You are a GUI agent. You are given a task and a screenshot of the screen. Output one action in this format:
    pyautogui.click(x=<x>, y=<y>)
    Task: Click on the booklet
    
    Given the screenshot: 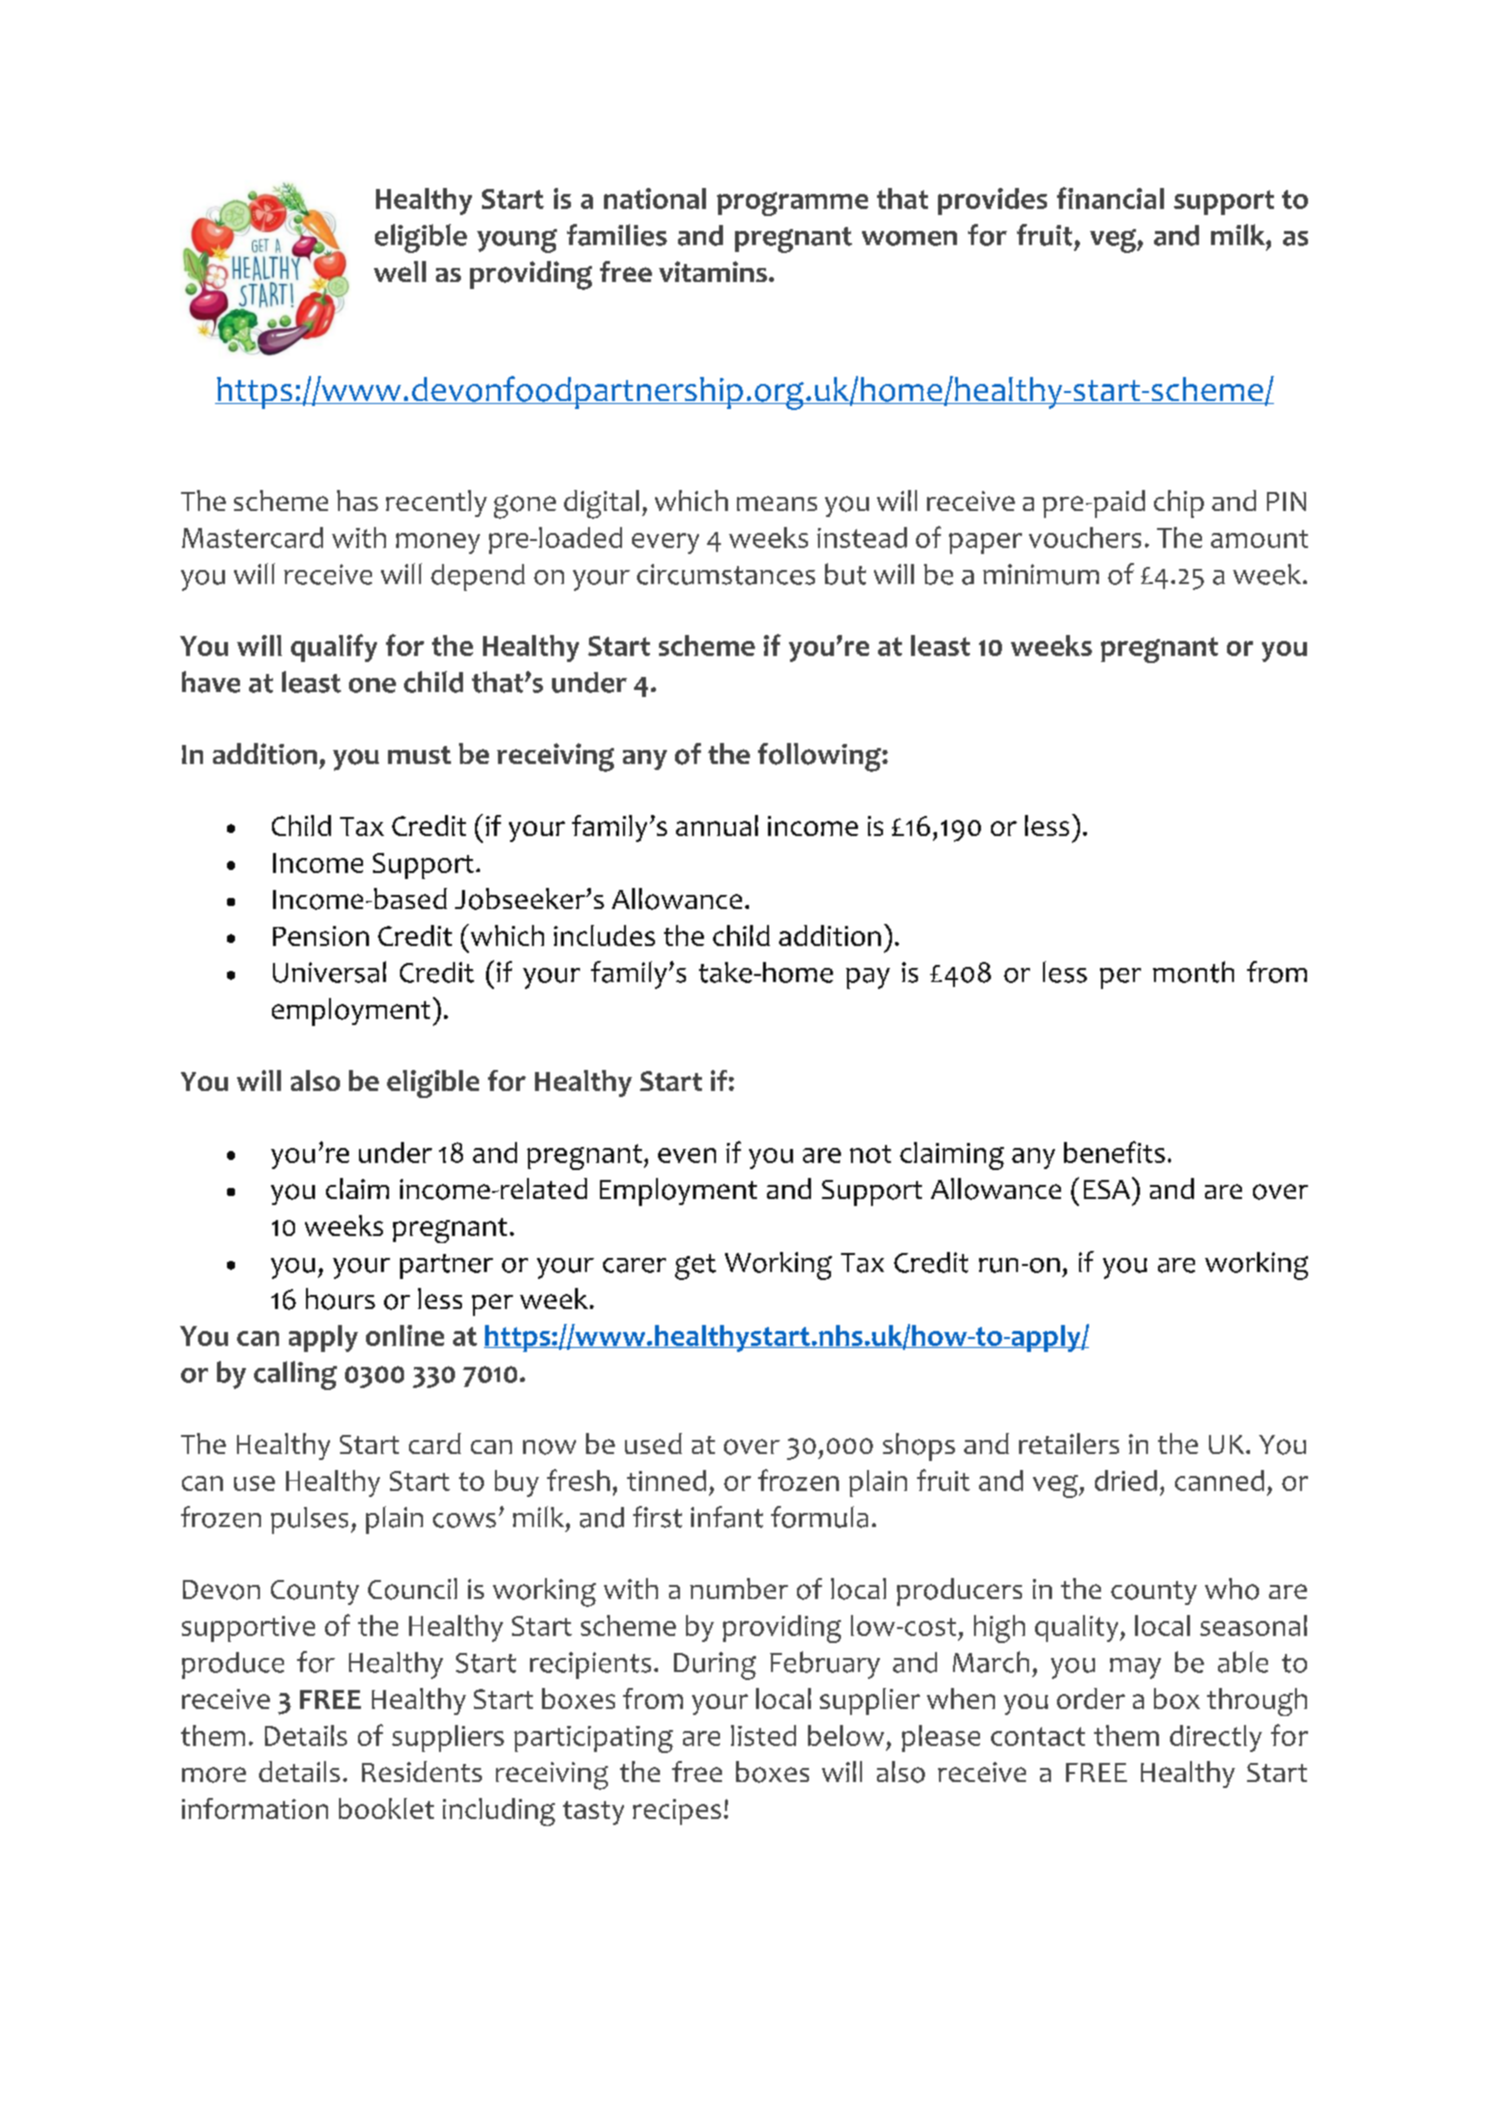 What is the action you would take?
    pyautogui.click(x=386, y=1808)
